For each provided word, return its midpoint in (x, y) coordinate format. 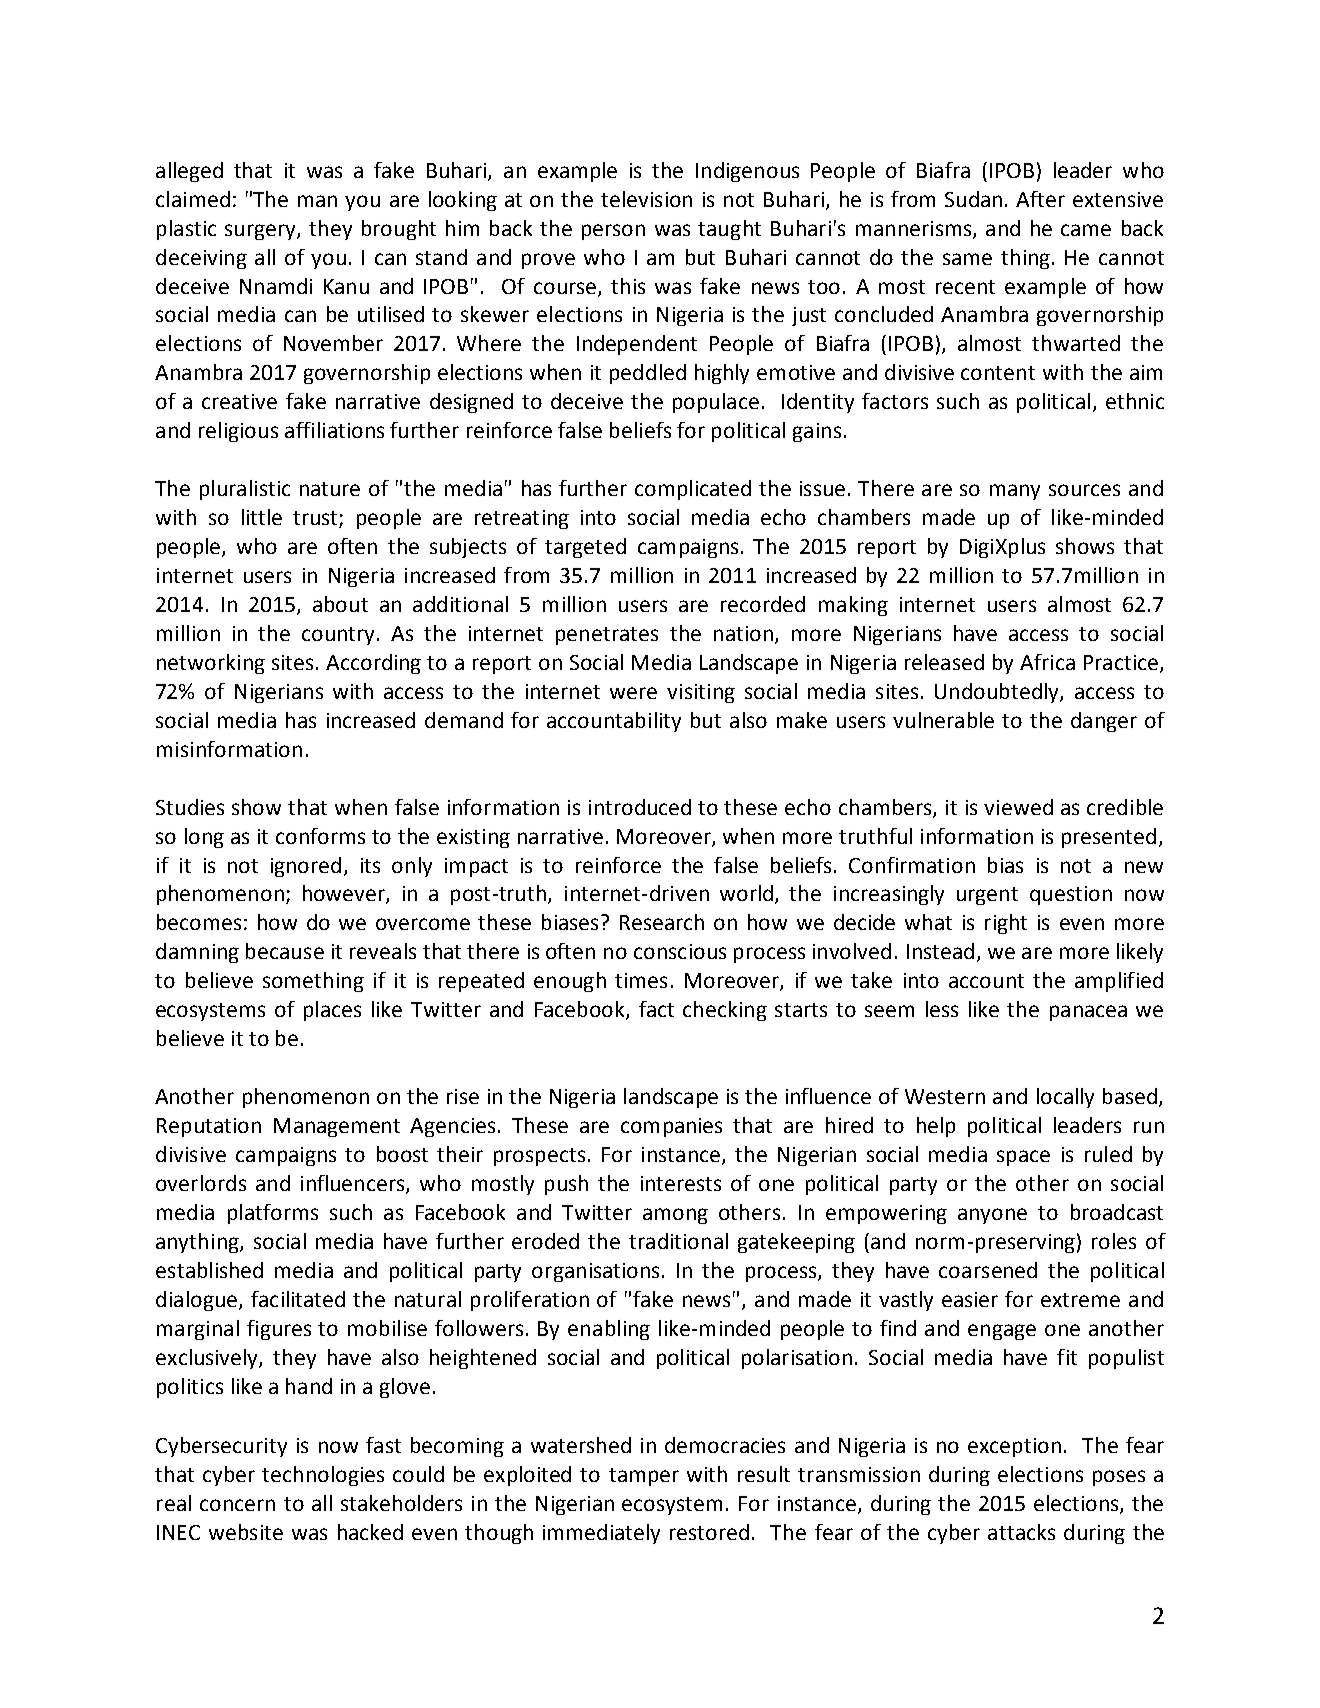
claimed (193, 199)
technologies (323, 1476)
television (646, 199)
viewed (1018, 807)
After (1040, 199)
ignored (306, 867)
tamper (644, 1477)
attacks (1021, 1532)
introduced (640, 807)
